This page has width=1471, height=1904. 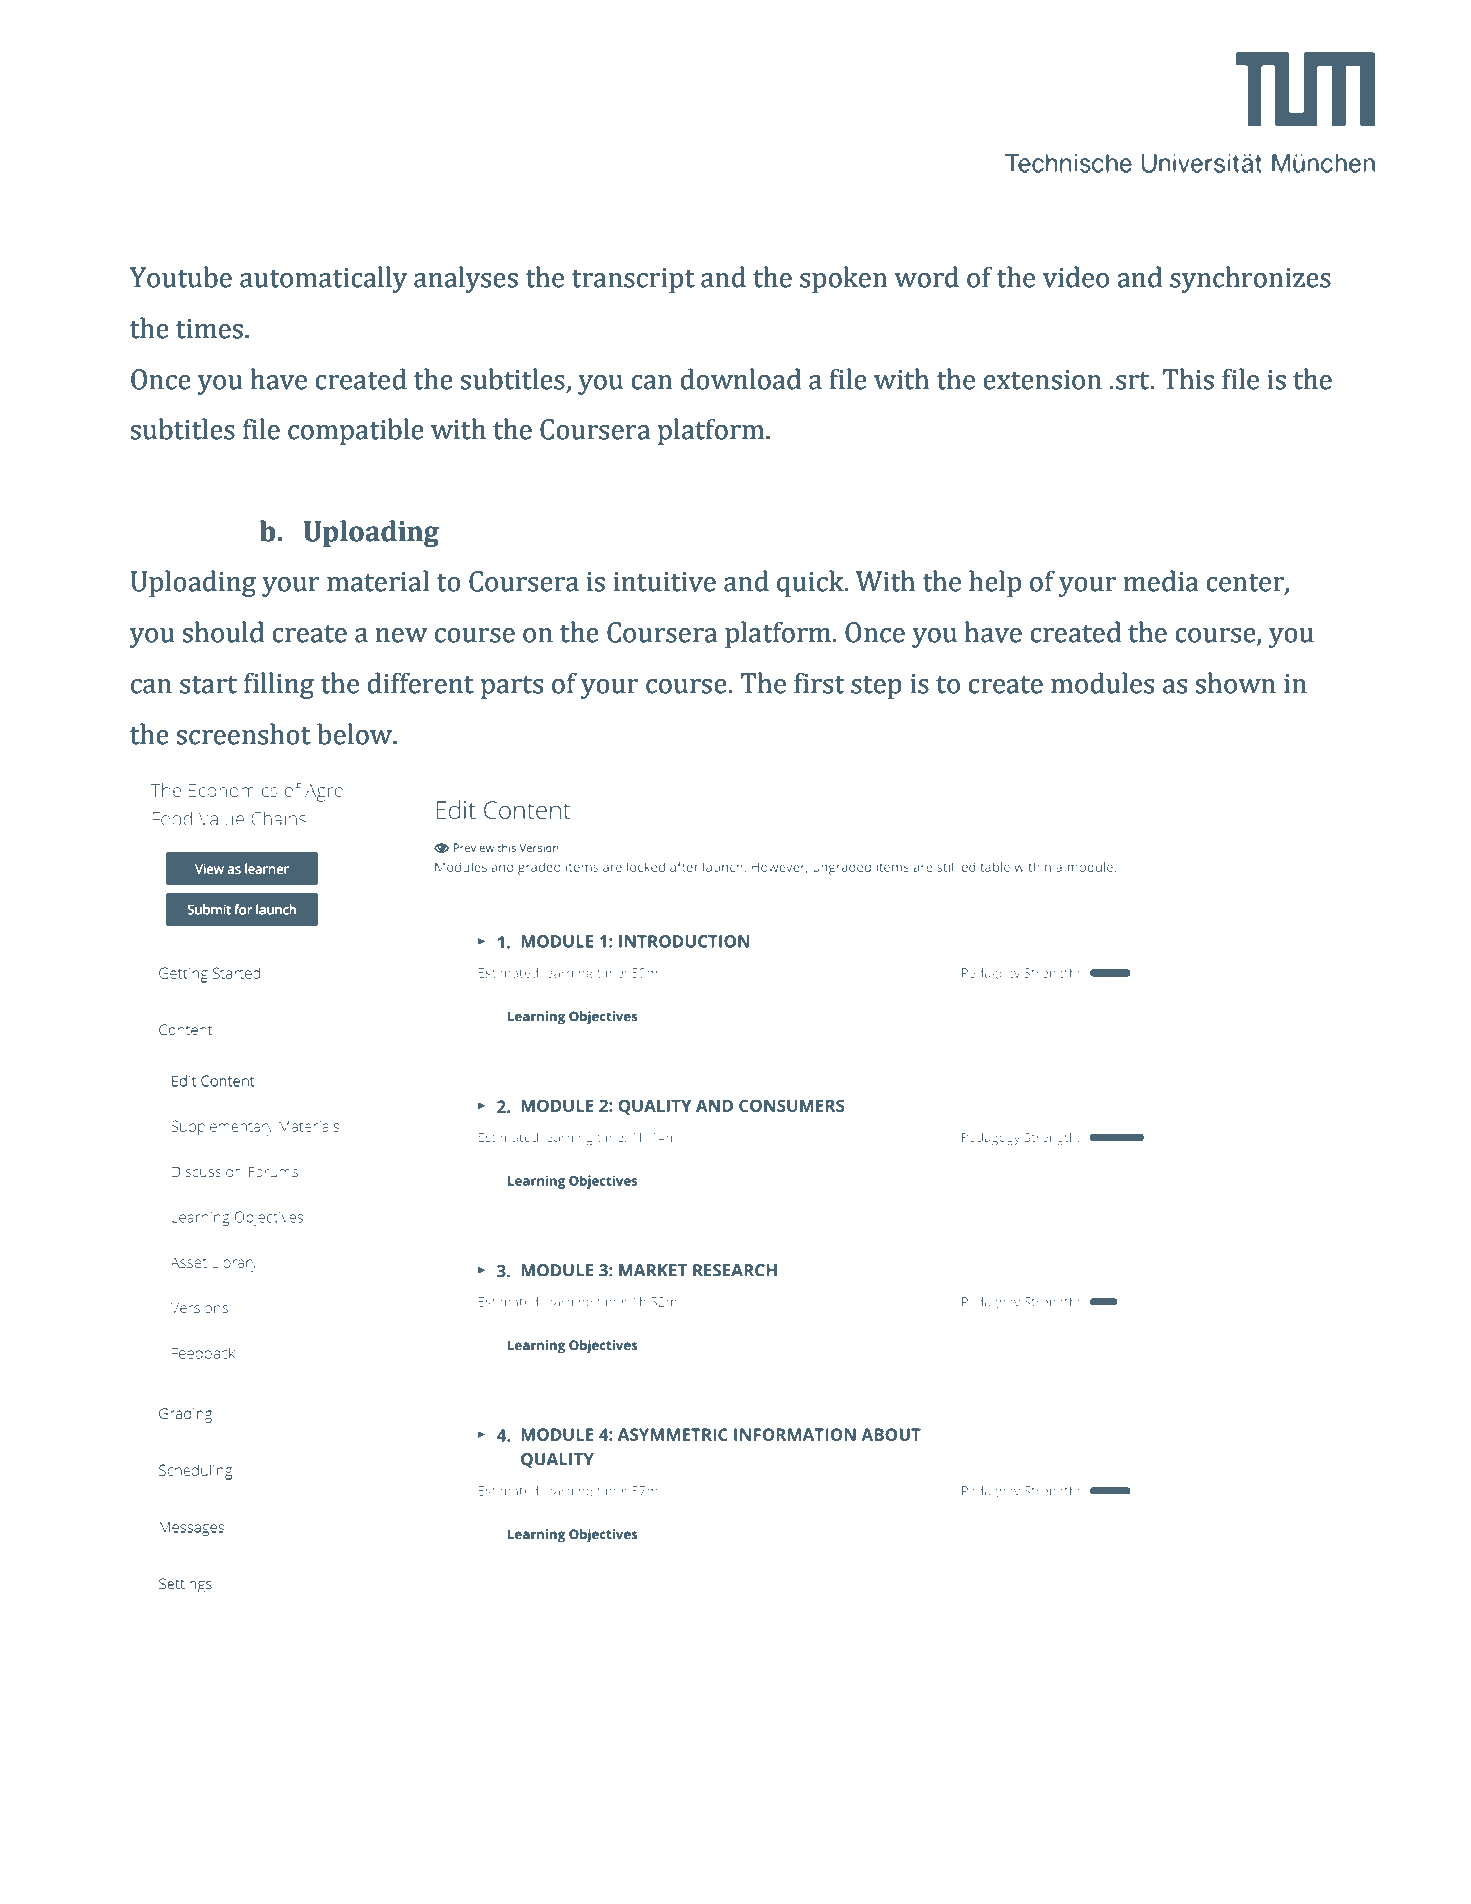 What do you see at coordinates (356, 734) in the page?
I see `below` at bounding box center [356, 734].
